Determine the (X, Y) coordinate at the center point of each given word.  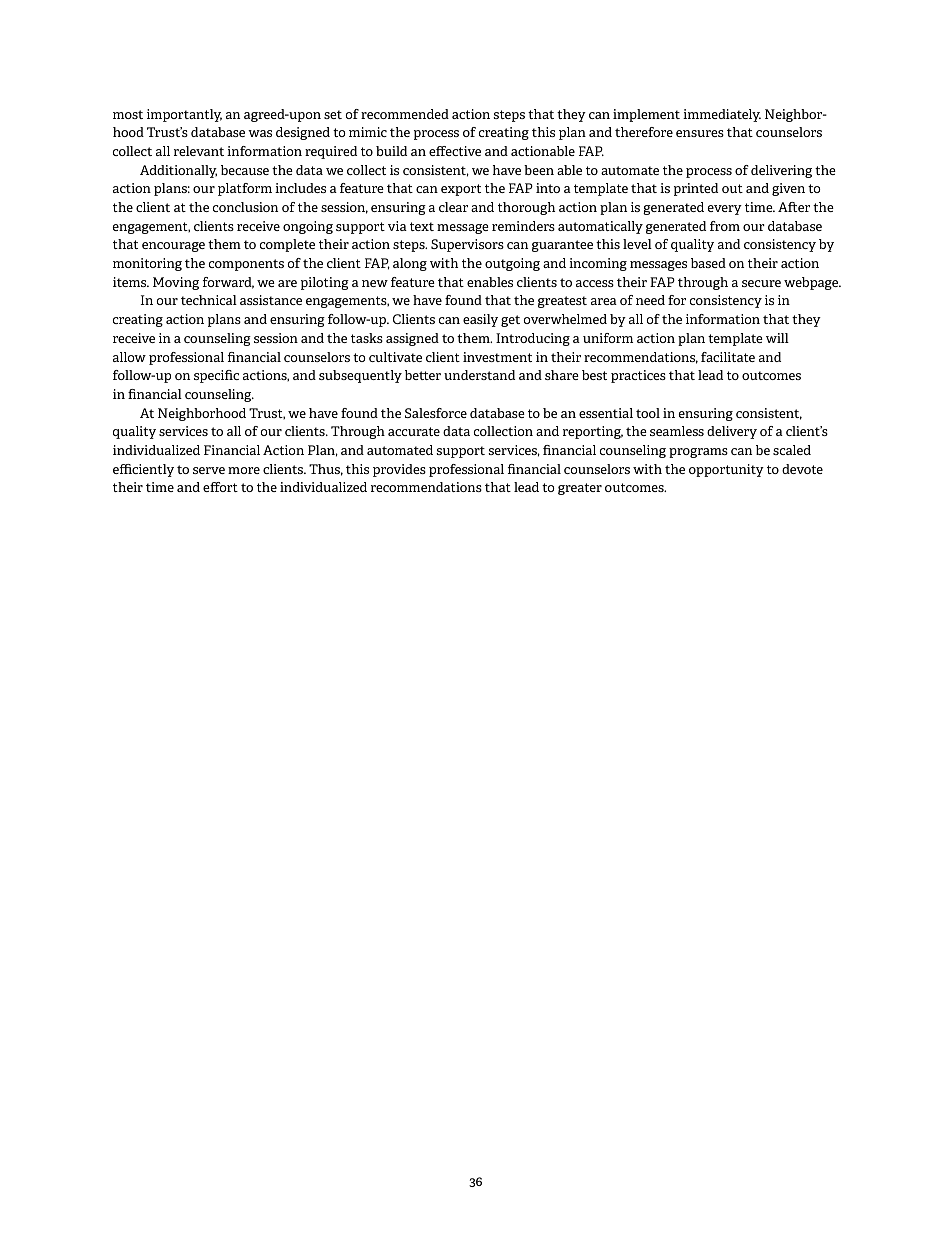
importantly (184, 115)
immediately (722, 115)
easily (480, 320)
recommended (405, 114)
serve (209, 470)
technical (209, 300)
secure (761, 283)
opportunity (726, 470)
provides (399, 470)
